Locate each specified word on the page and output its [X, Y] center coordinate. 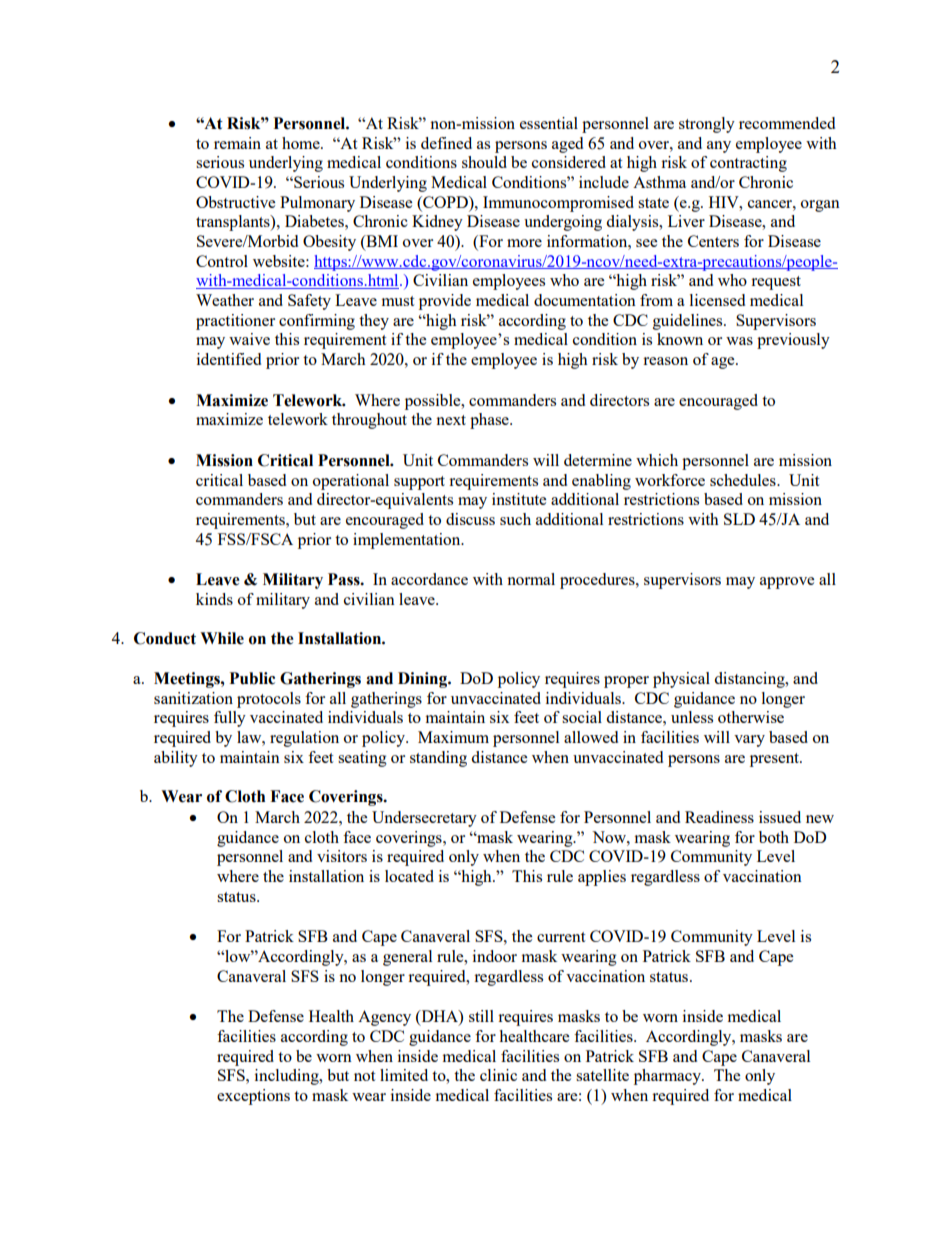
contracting [748, 164]
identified [229, 359]
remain [237, 143]
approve [787, 583]
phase [490, 421]
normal [531, 579]
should [484, 162]
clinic [498, 1075]
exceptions [253, 1097]
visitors [342, 856]
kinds [214, 599]
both [774, 837]
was [739, 341]
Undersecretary [424, 819]
